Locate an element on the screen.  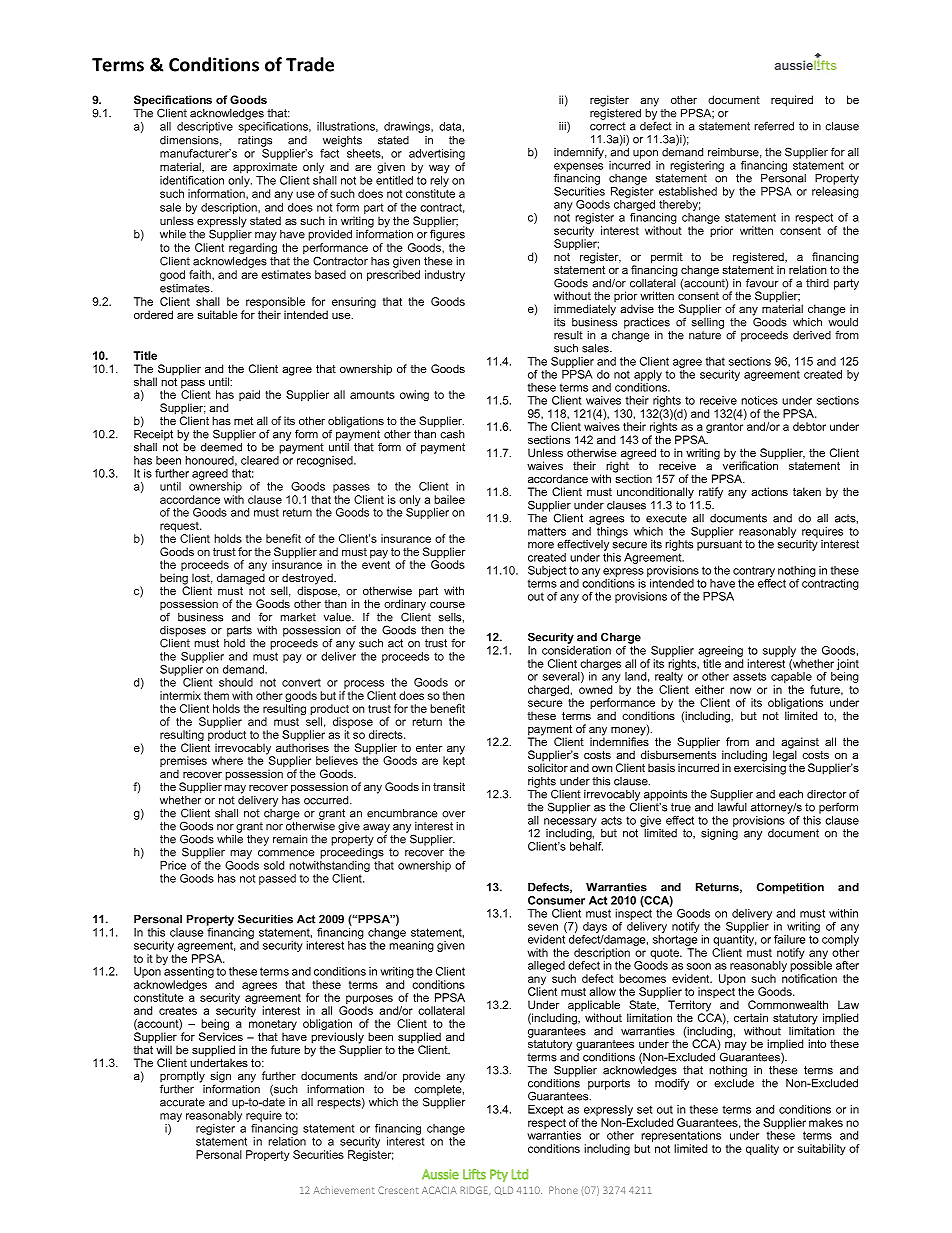
descriptive is located at coordinates (205, 127).
